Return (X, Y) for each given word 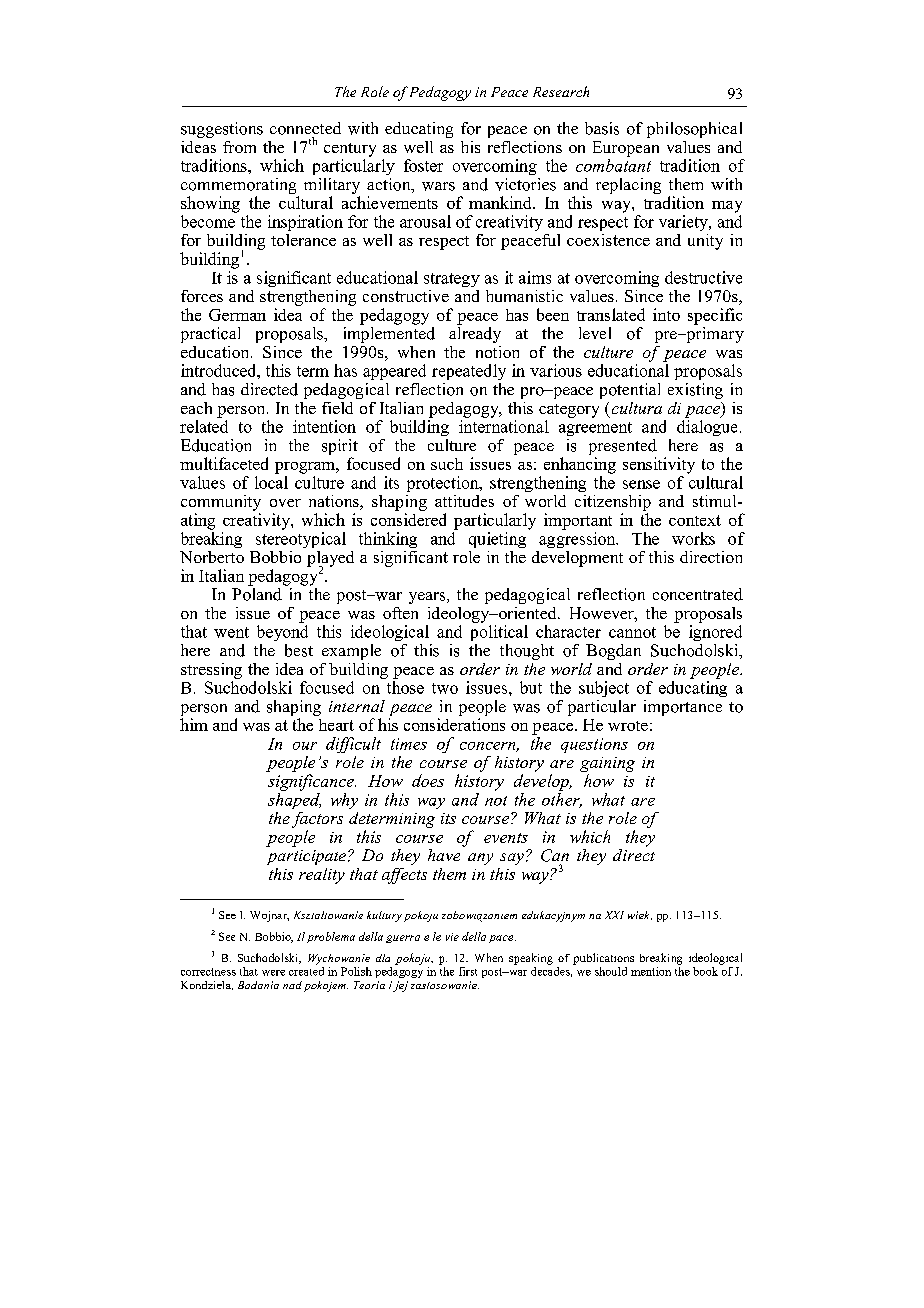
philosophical (694, 130)
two (445, 688)
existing (695, 391)
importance (683, 708)
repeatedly (469, 372)
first (468, 971)
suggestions (222, 130)
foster (423, 165)
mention (651, 971)
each (196, 408)
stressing (211, 671)
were (273, 973)
